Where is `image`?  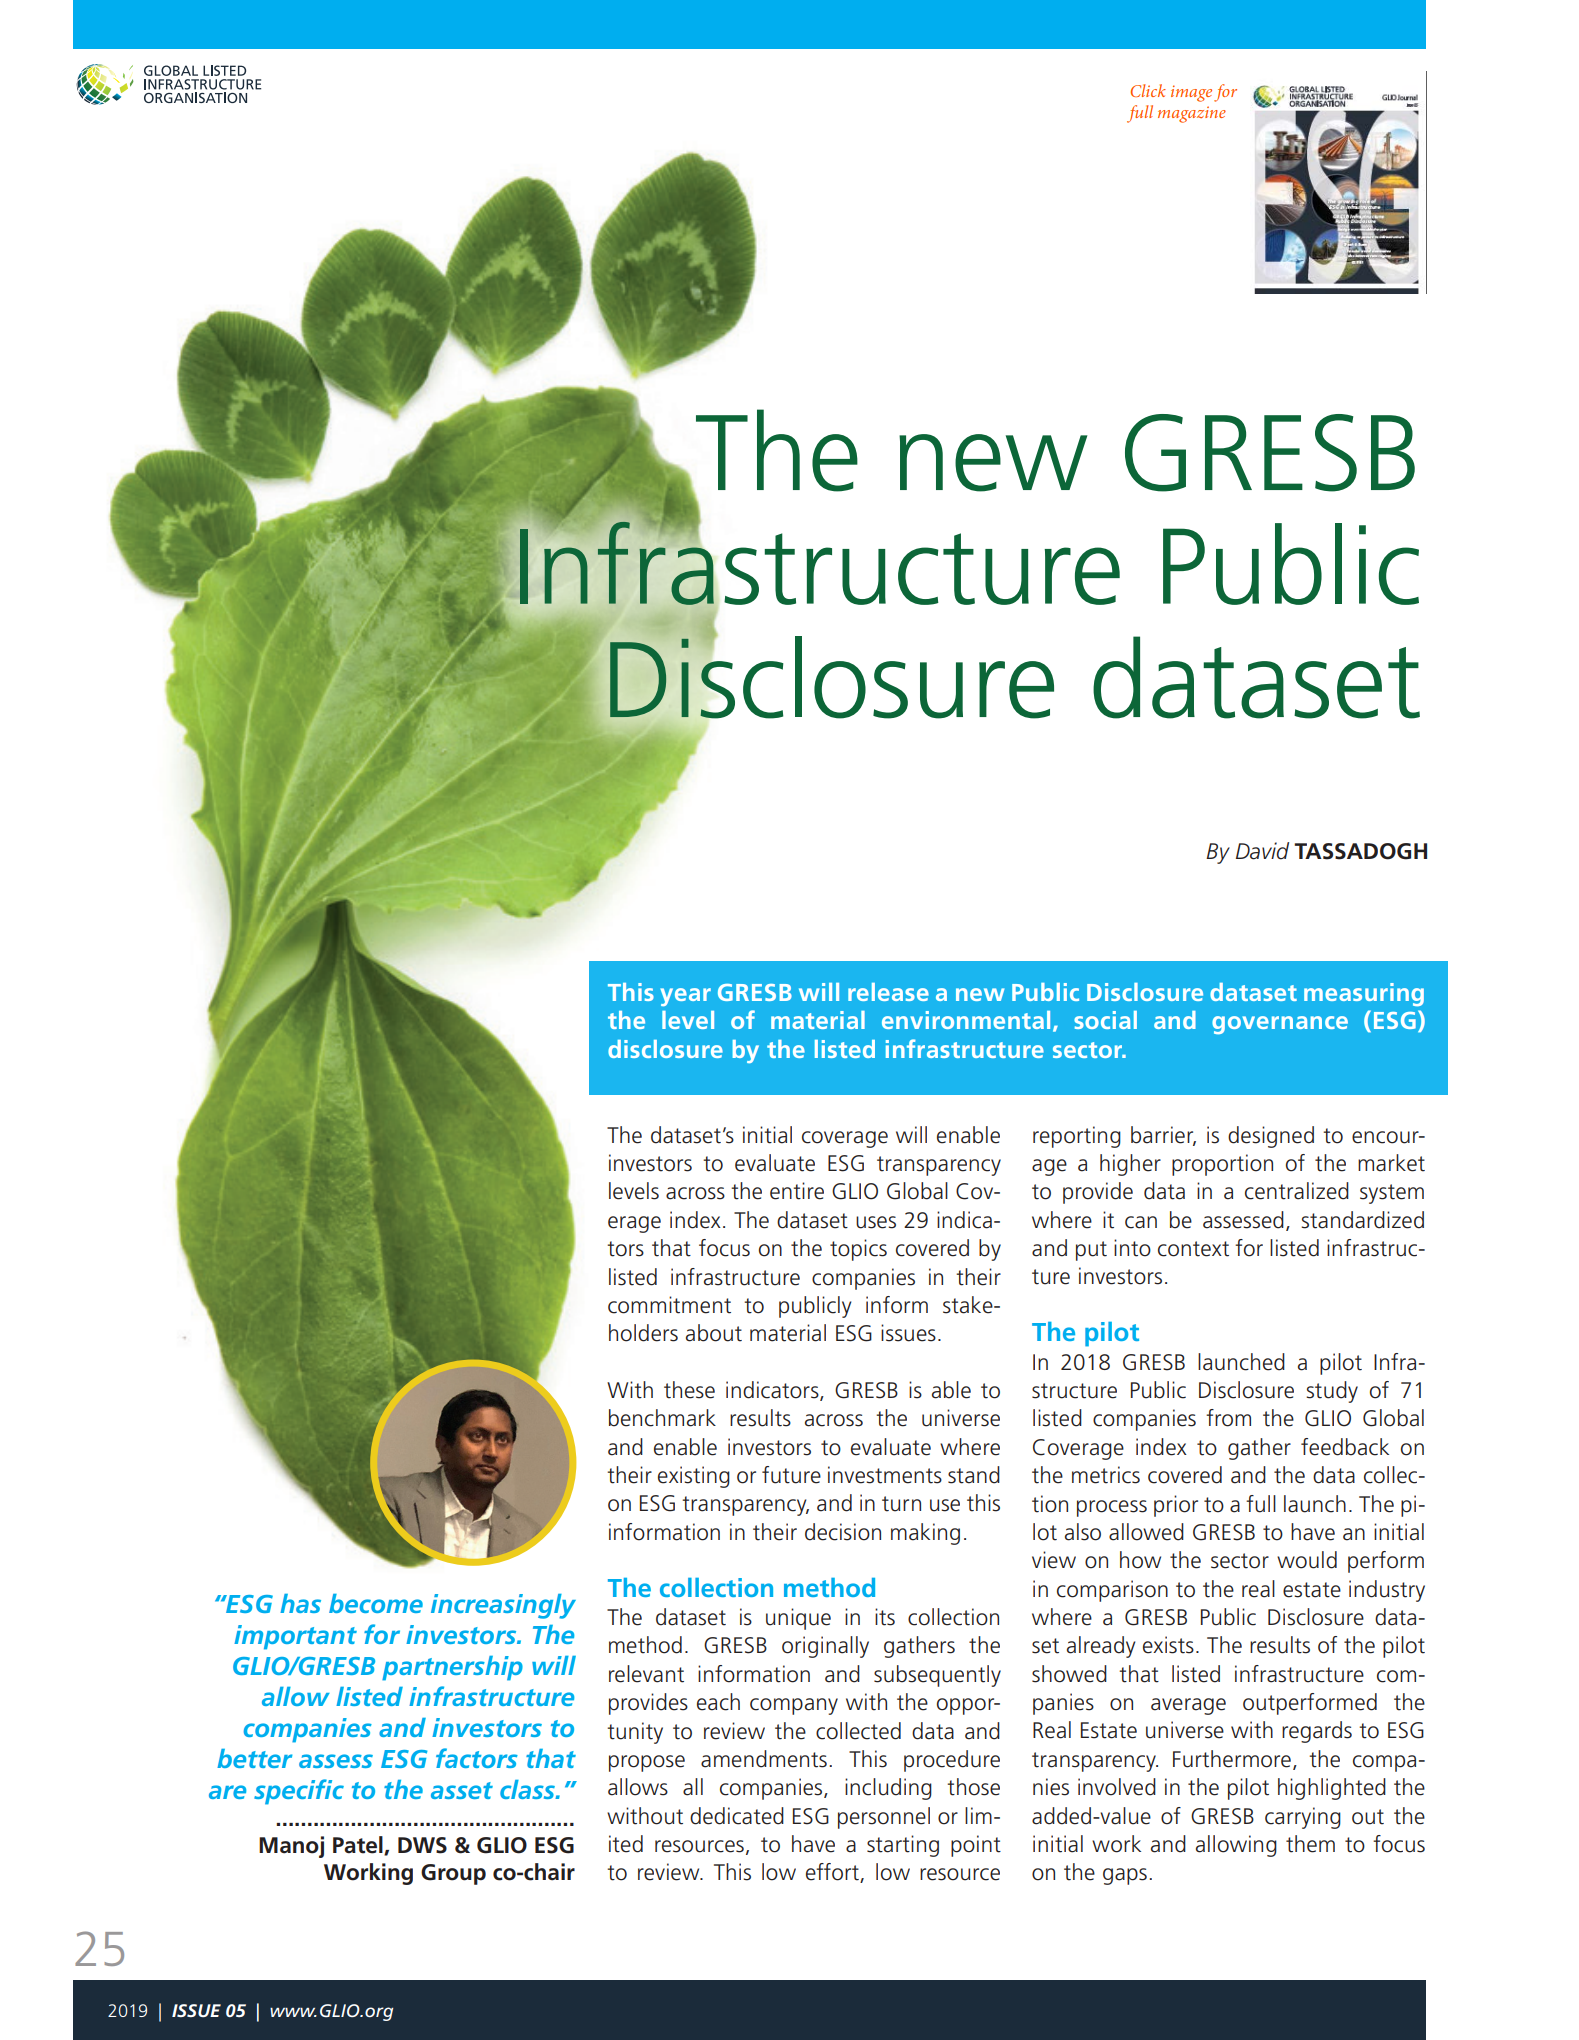
image is located at coordinates (1191, 93).
